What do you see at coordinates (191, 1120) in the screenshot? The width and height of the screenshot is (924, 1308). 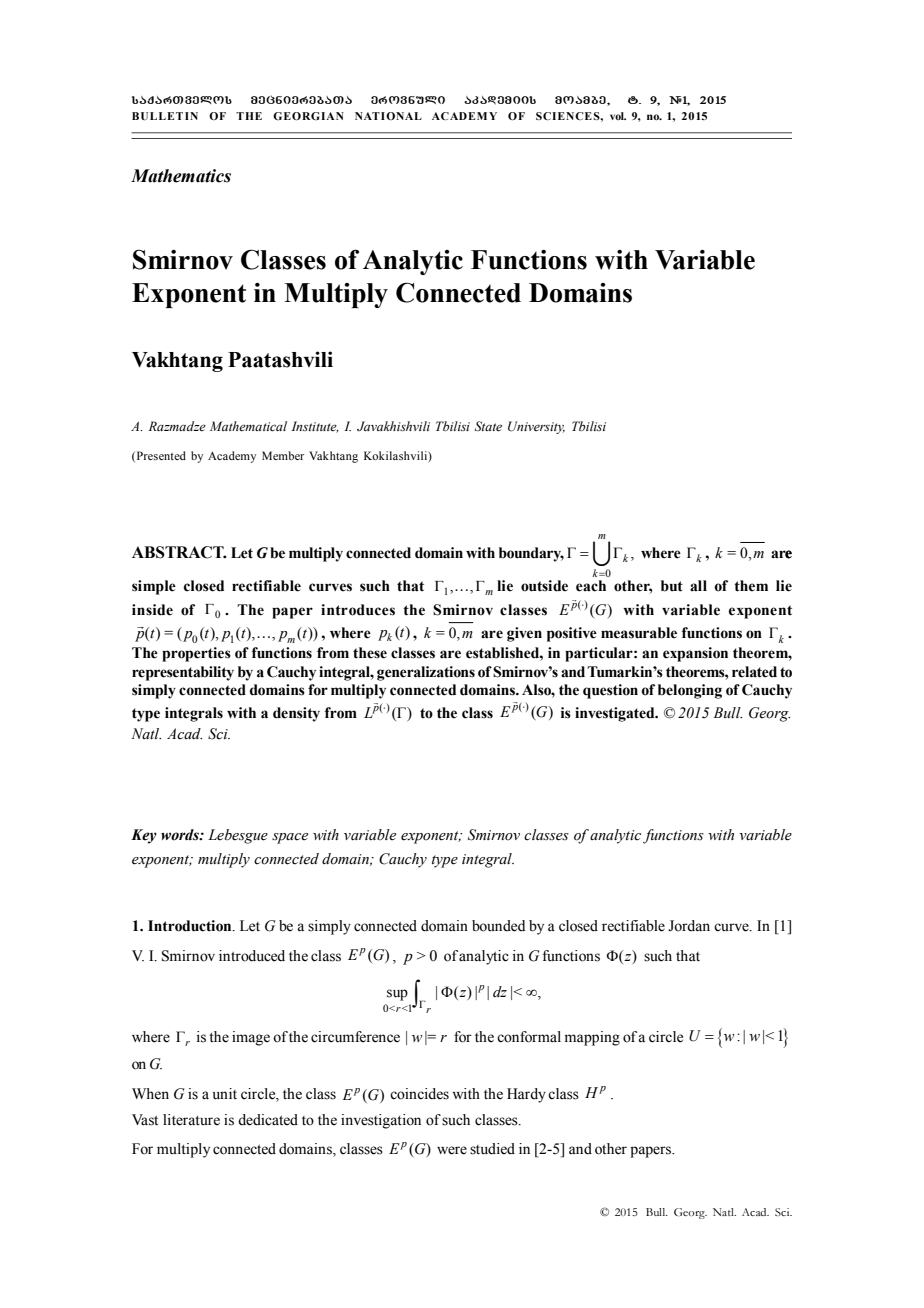 I see `literature` at bounding box center [191, 1120].
